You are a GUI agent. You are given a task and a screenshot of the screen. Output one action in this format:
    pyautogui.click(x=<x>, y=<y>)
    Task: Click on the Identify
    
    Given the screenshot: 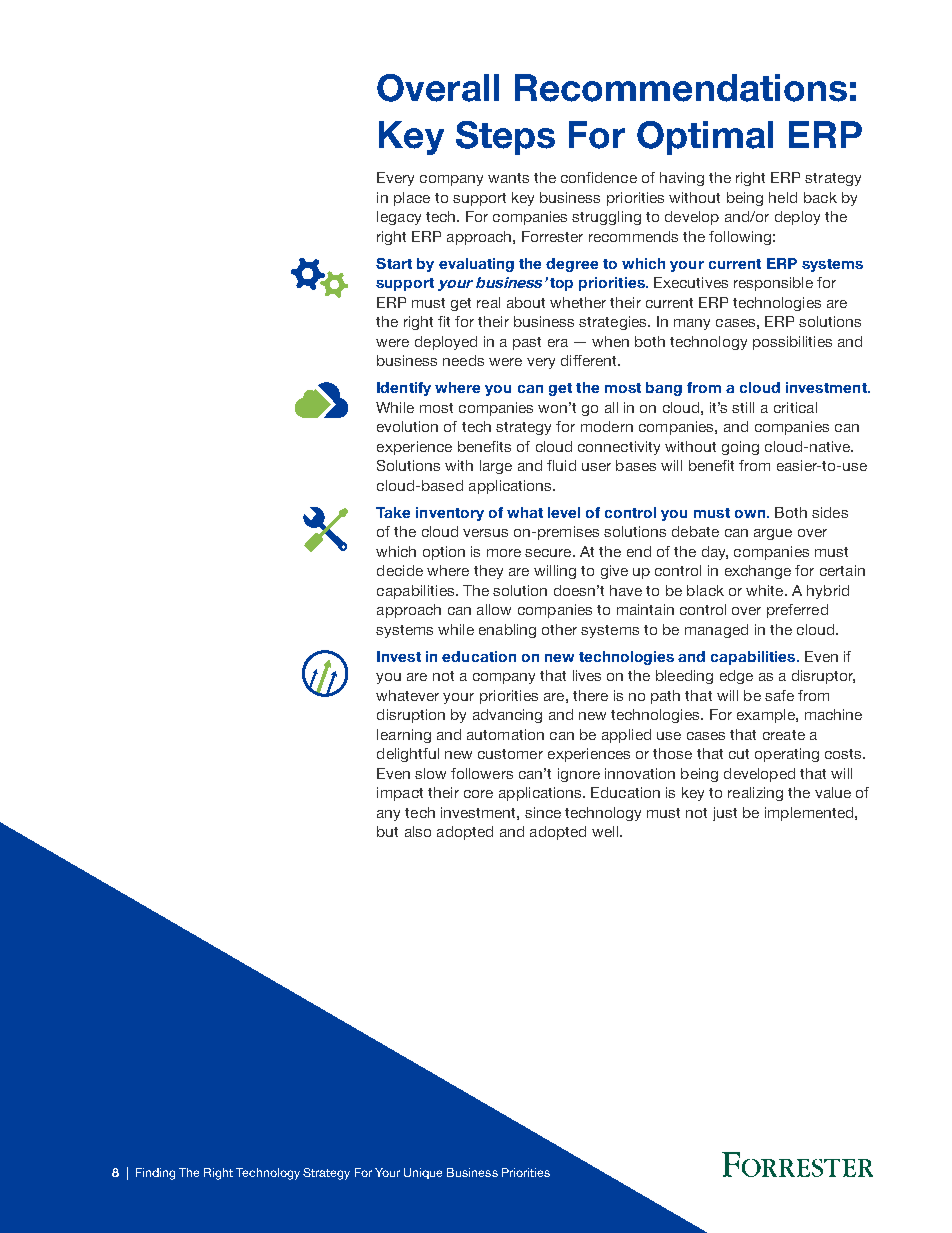 What is the action you would take?
    pyautogui.click(x=404, y=389)
